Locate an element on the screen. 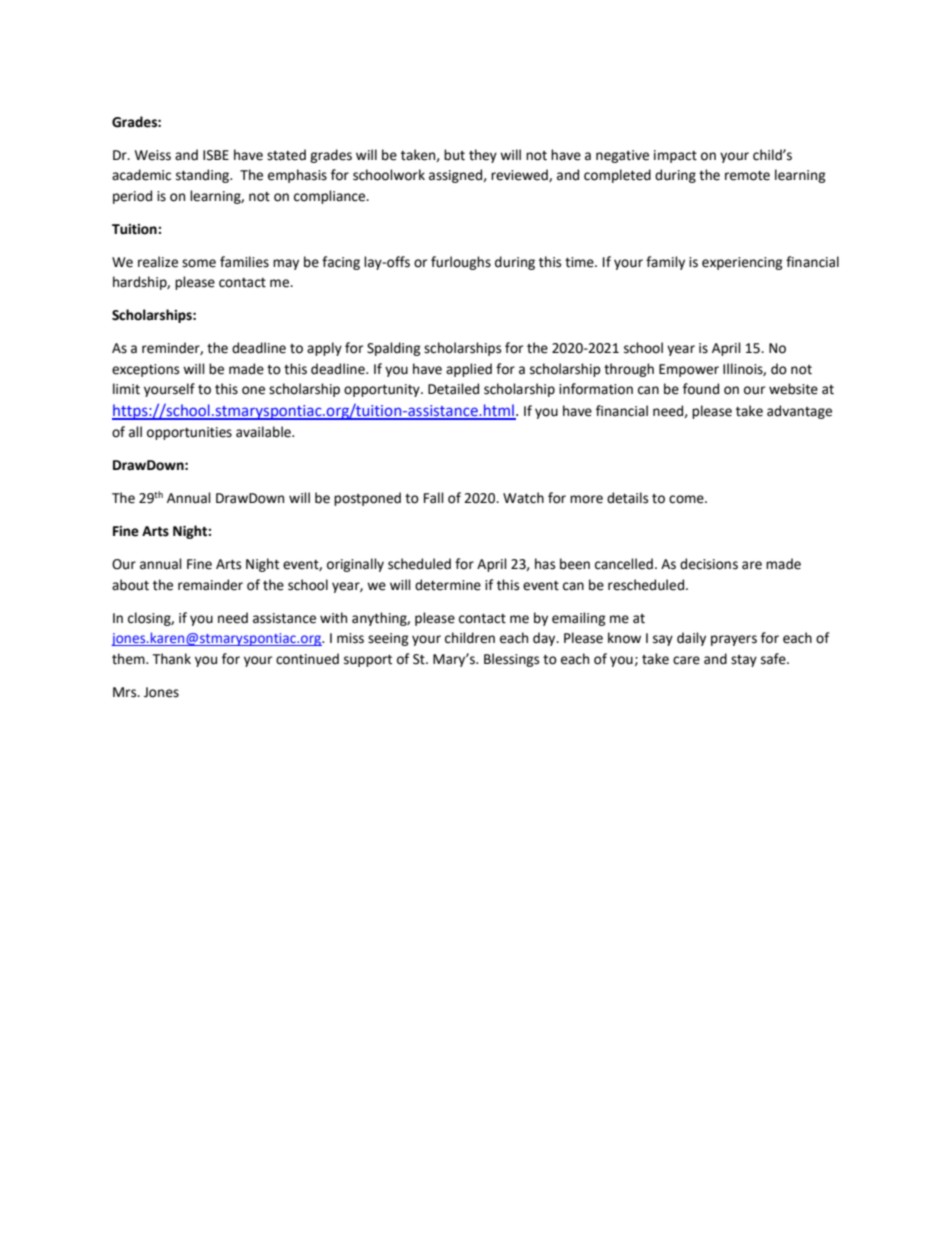 The image size is (952, 1233). Thank is located at coordinates (171, 659).
